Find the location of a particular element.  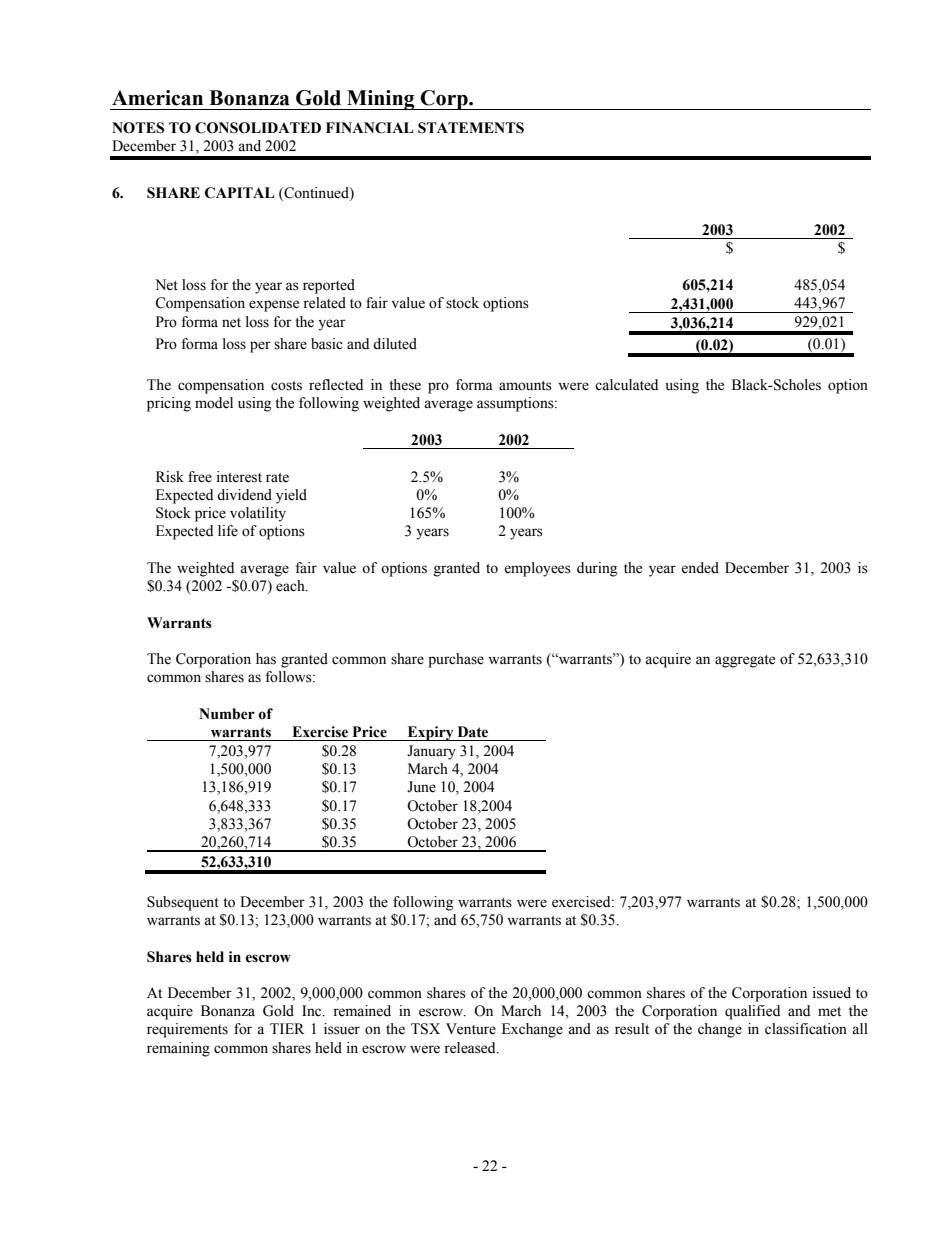

Mining is located at coordinates (381, 100).
